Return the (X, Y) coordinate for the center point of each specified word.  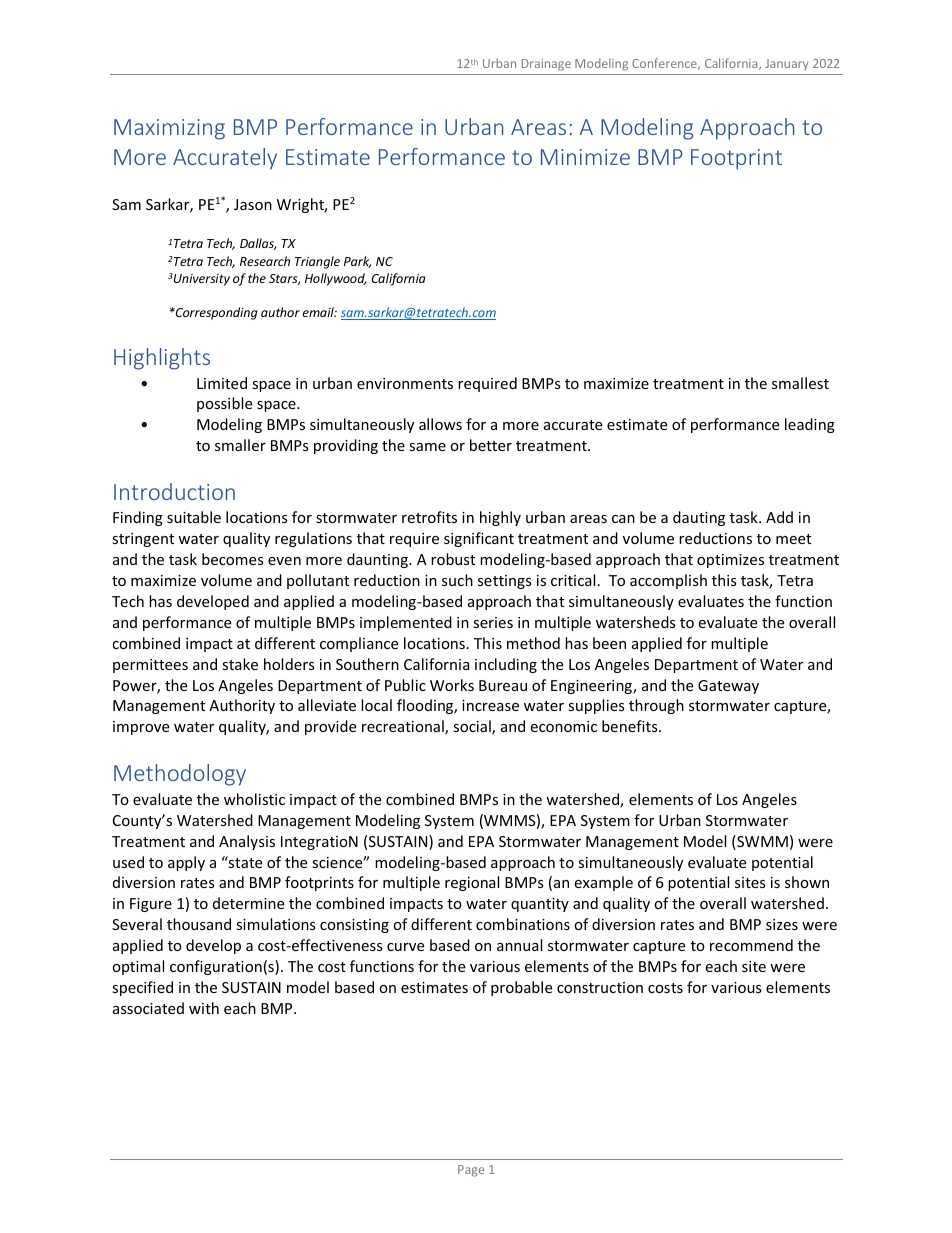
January (786, 64)
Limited (222, 383)
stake (240, 664)
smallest (800, 383)
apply (186, 863)
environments (405, 383)
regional (472, 883)
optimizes (730, 561)
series (493, 622)
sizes (782, 924)
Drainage (546, 65)
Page (471, 1171)
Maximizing (169, 129)
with (204, 1008)
